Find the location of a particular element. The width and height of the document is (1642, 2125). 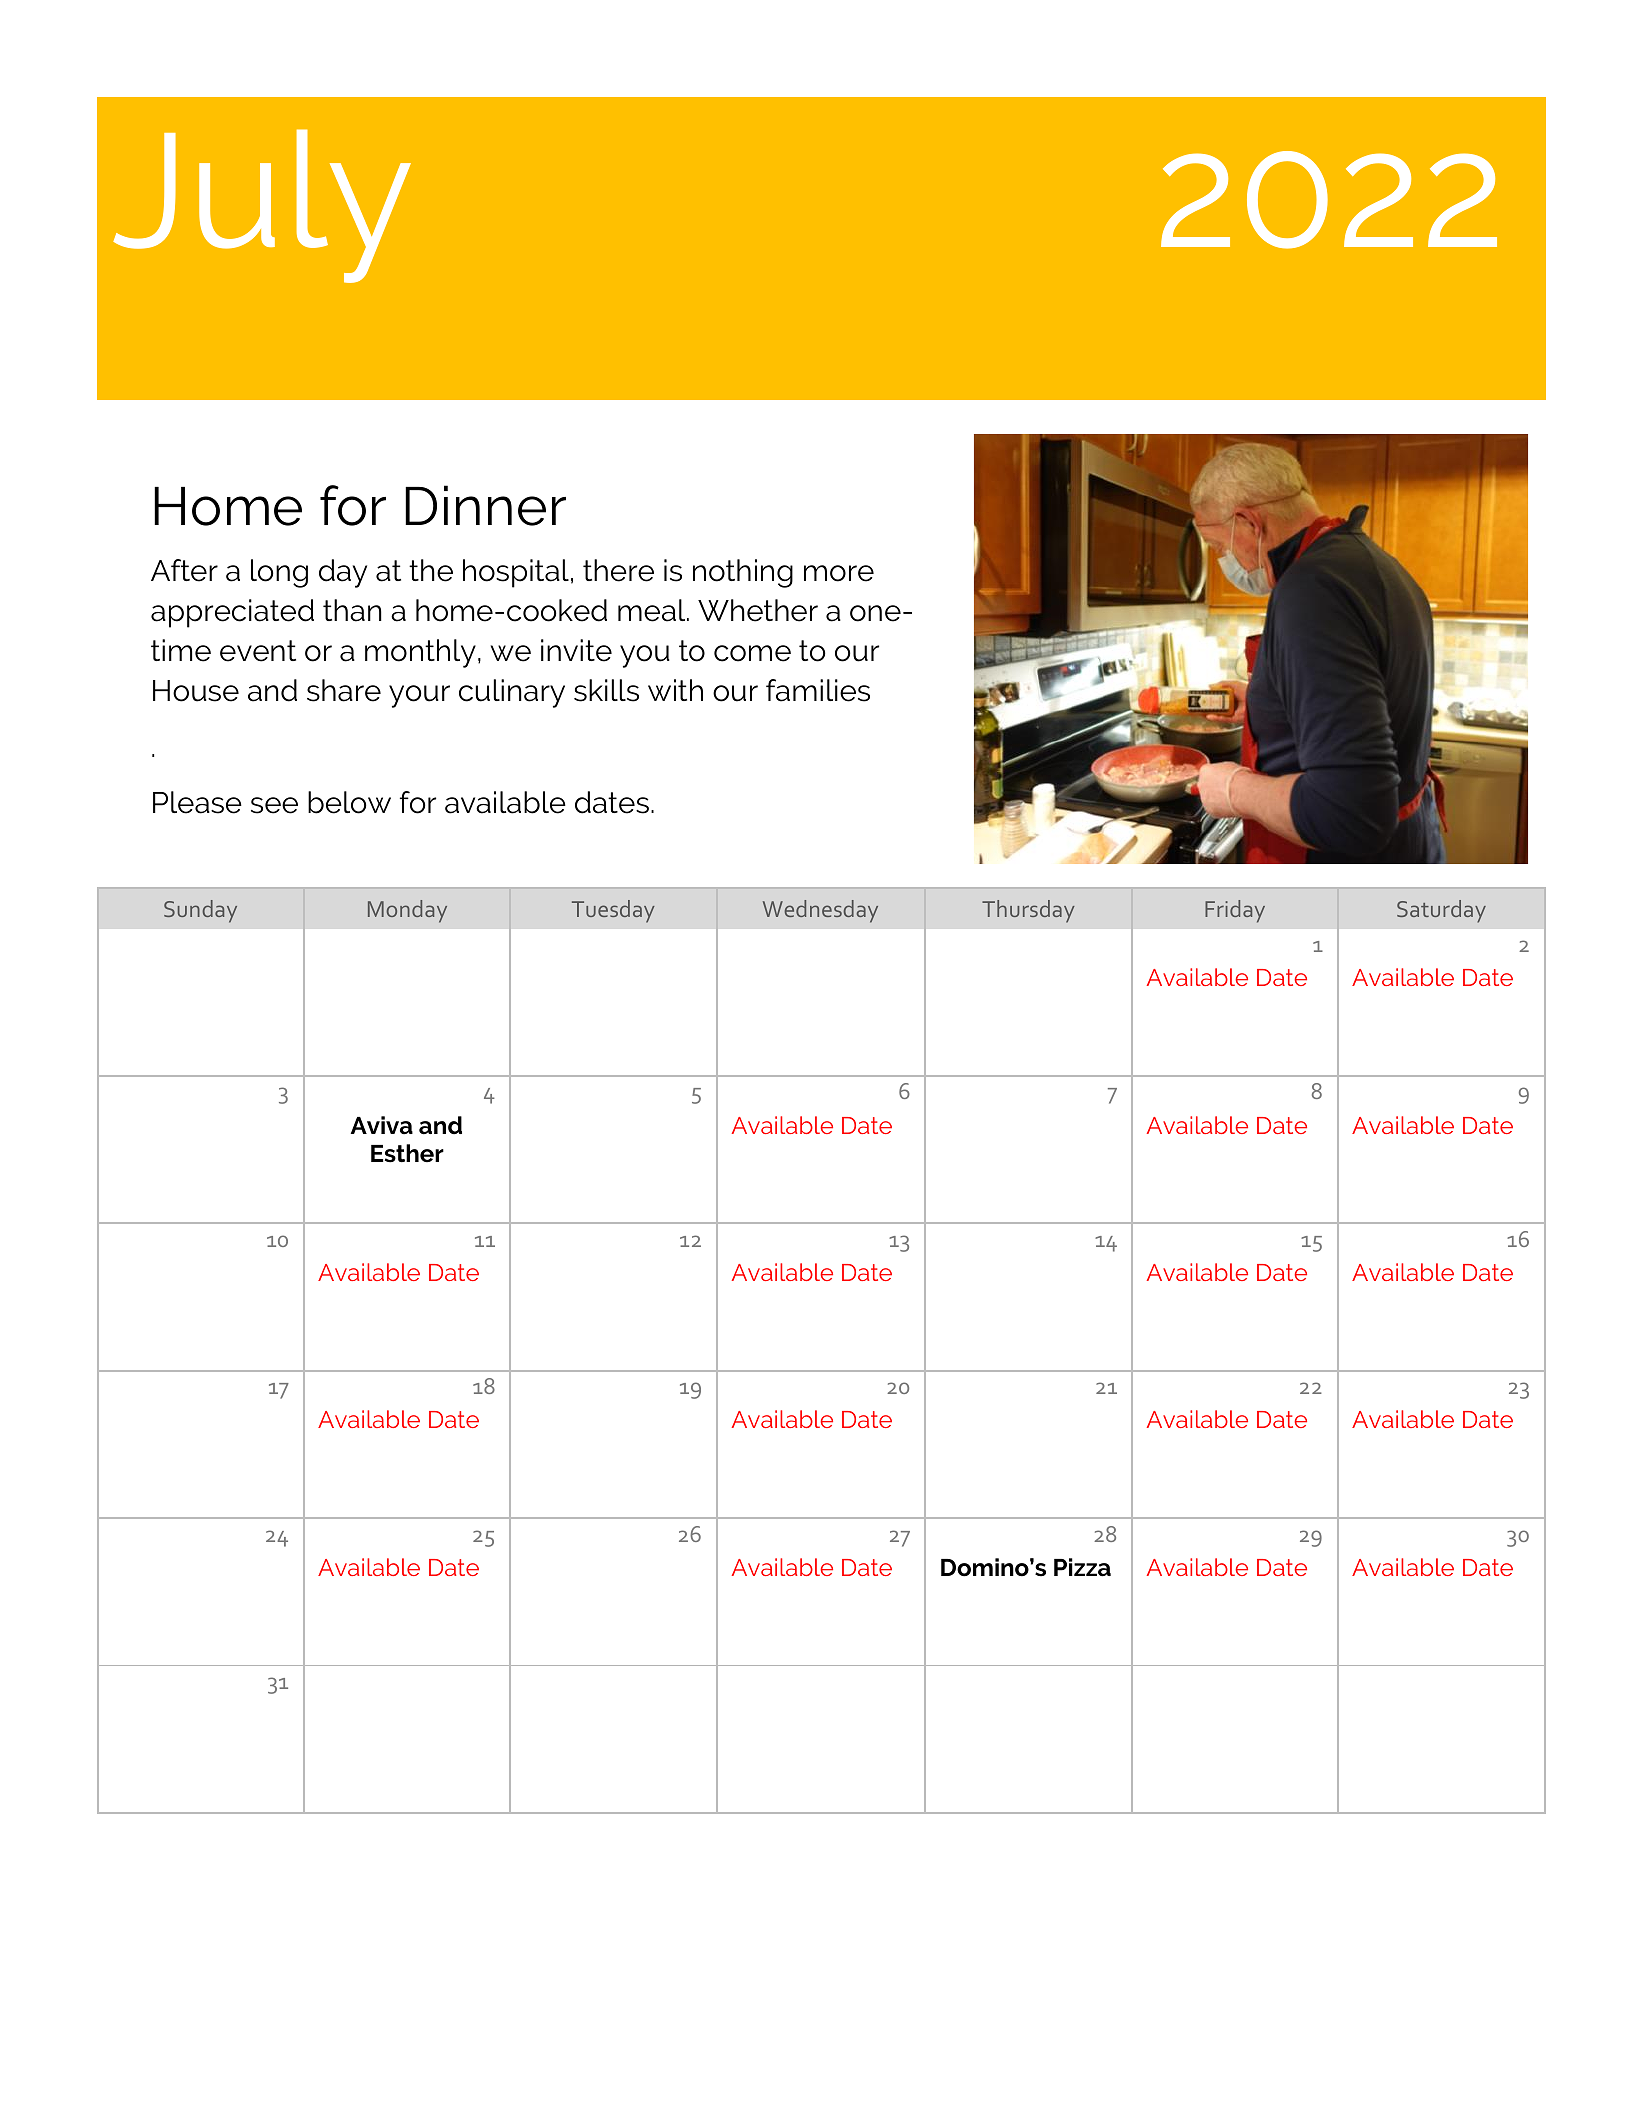

Whether is located at coordinates (758, 610).
